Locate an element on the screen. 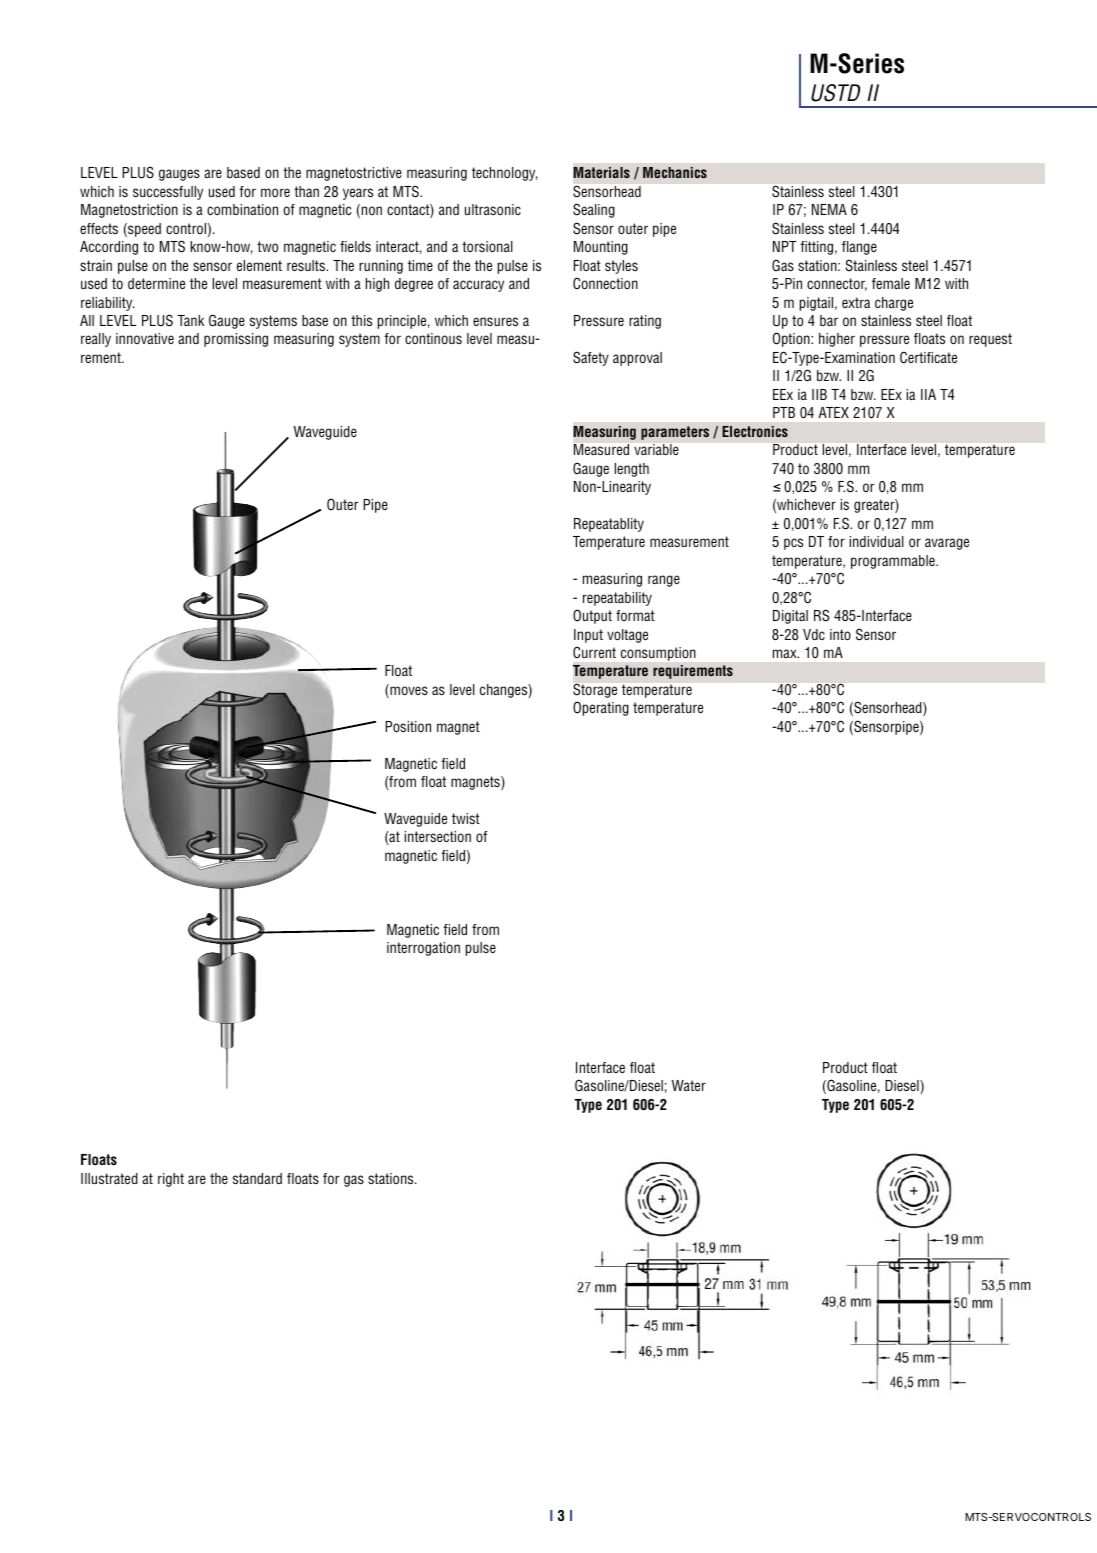  right is located at coordinates (171, 1180).
